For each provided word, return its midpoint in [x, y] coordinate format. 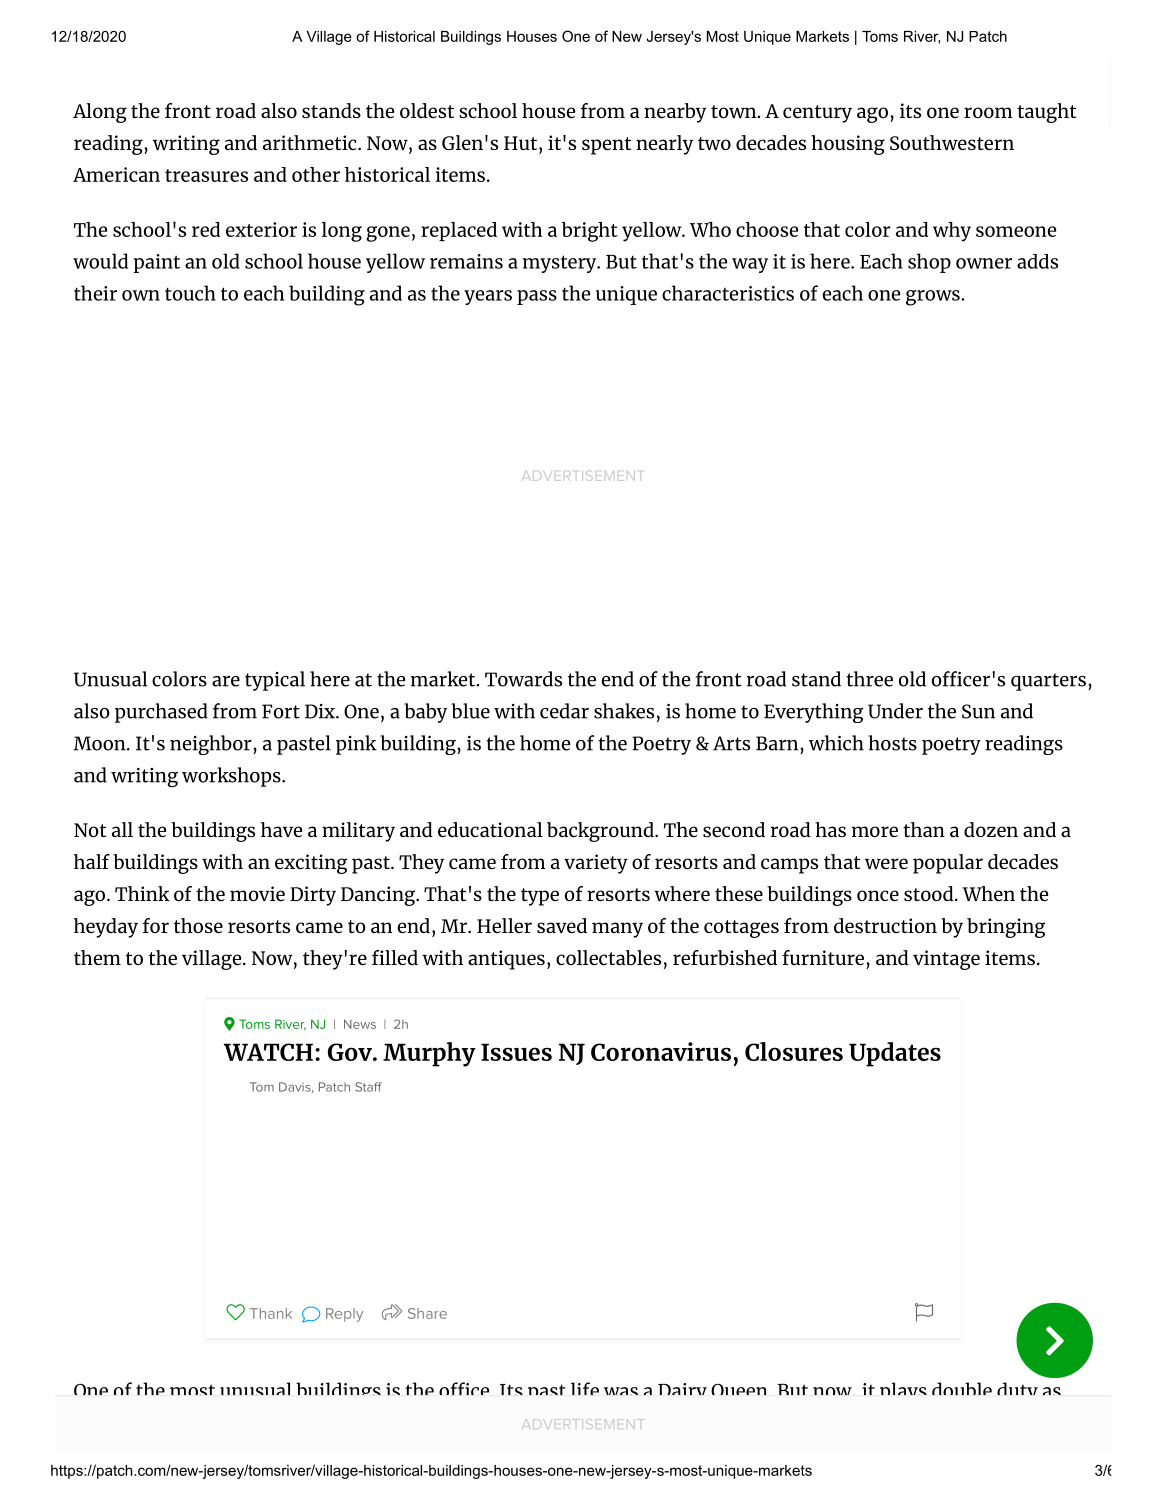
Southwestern [952, 142]
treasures [206, 175]
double [962, 1388]
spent [606, 146]
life [585, 1388]
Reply [344, 1315]
